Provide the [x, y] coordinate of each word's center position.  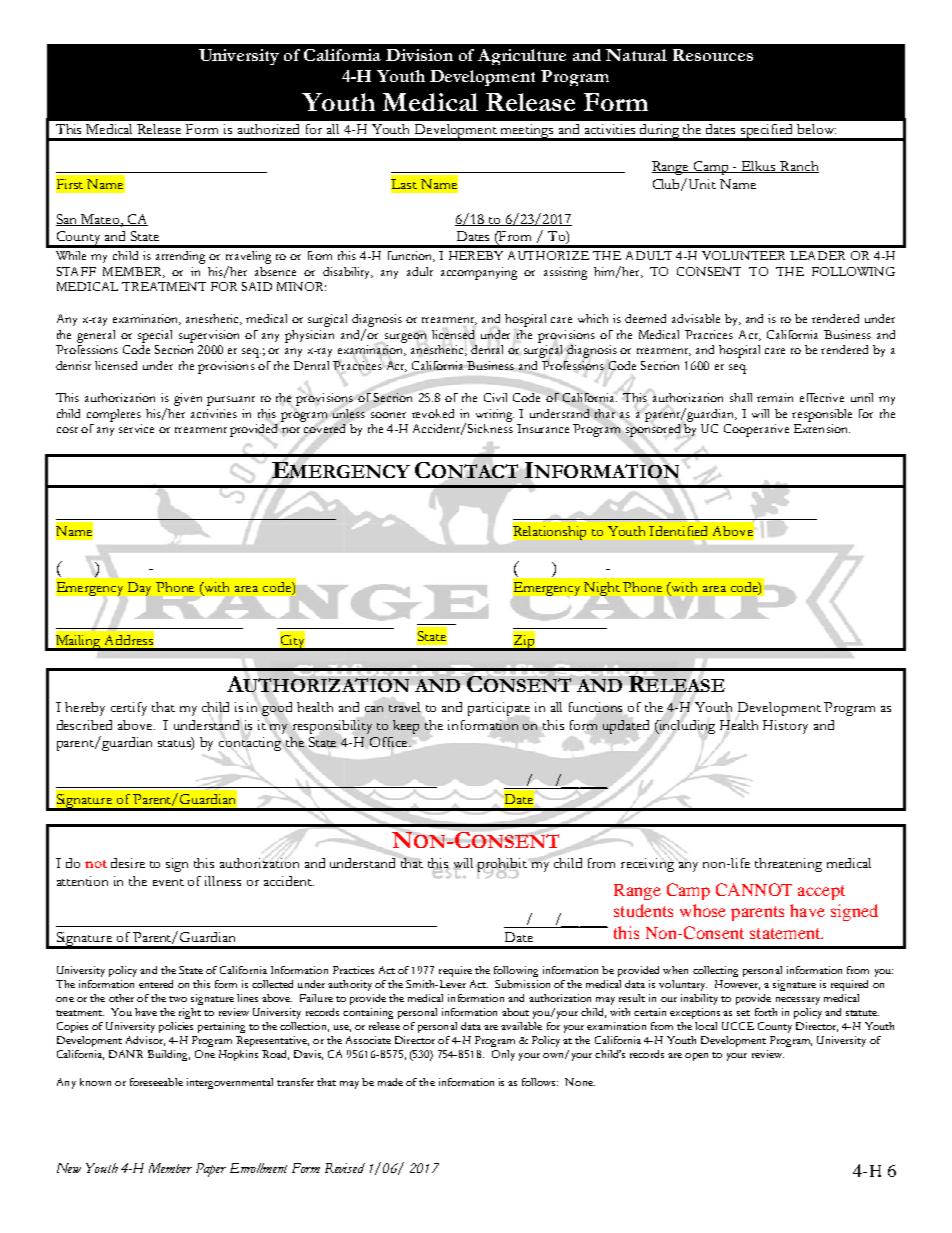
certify [129, 709]
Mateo [100, 220]
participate [499, 710]
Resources [713, 55]
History [785, 727]
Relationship [549, 533]
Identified [678, 531]
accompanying [479, 273]
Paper [211, 1170]
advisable [696, 318]
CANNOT [754, 889]
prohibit [501, 866]
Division [419, 55]
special [155, 336]
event [168, 882]
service [136, 428]
